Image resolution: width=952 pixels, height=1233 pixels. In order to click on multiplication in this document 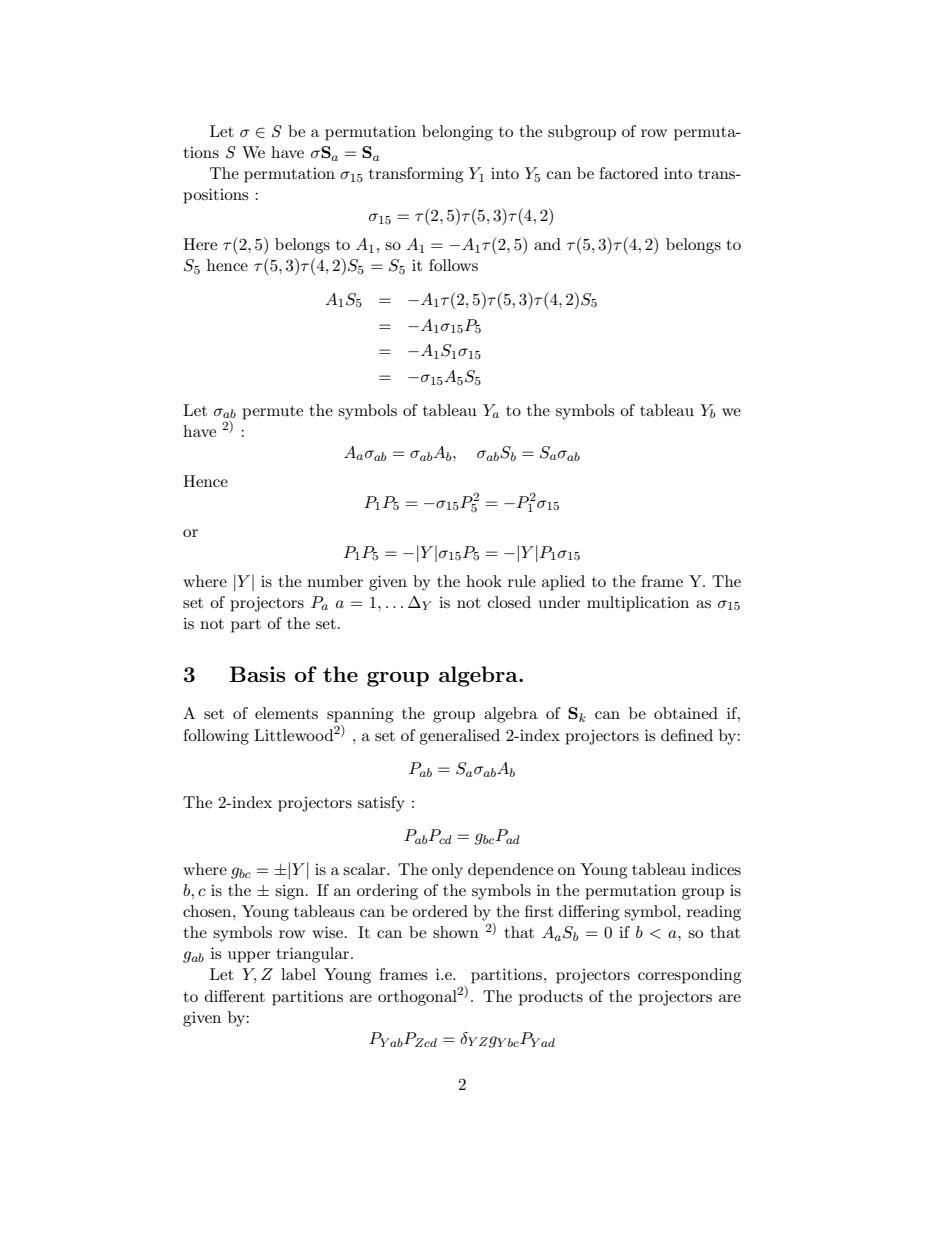, I will do `click(638, 604)`.
